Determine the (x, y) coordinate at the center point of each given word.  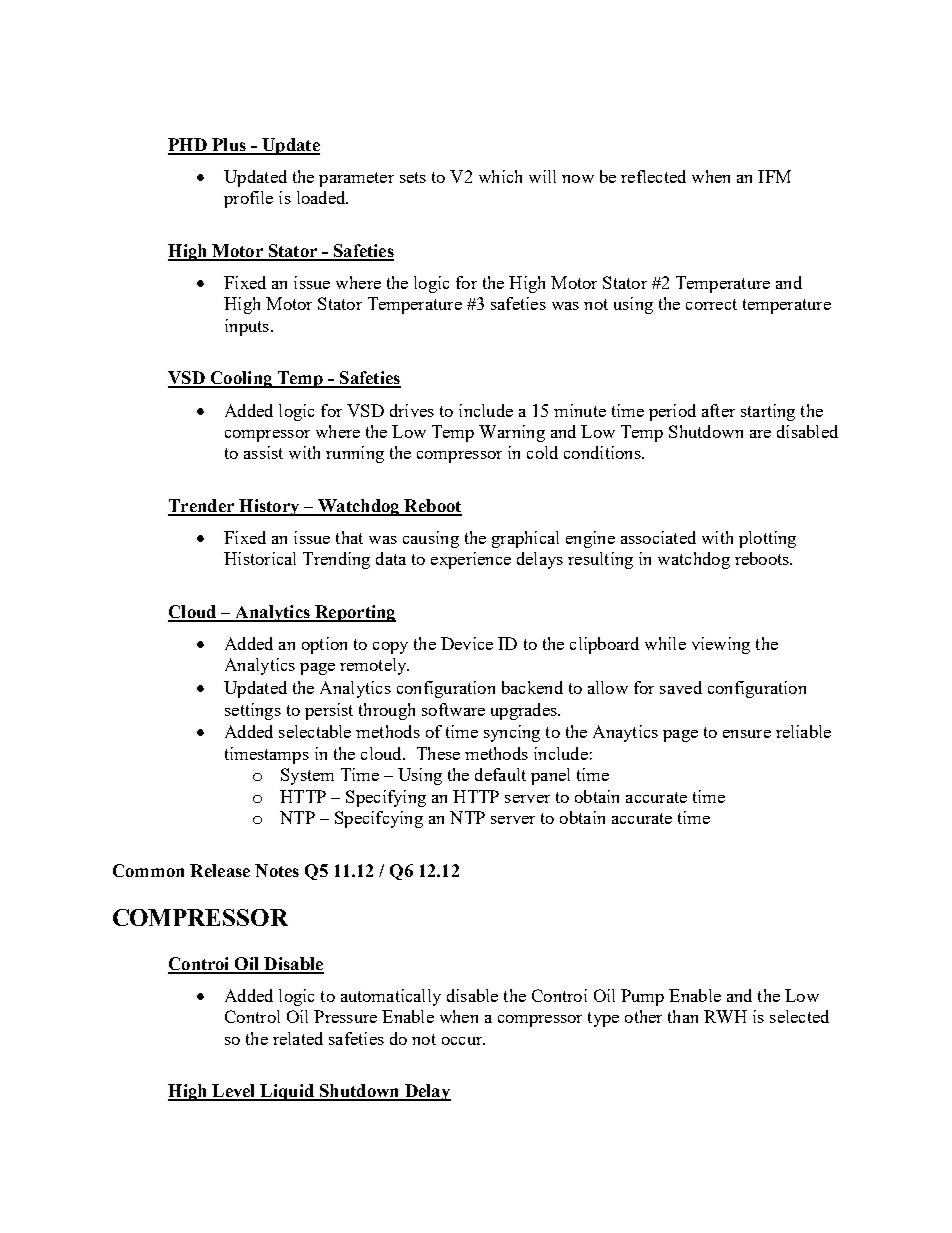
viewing (721, 645)
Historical (260, 558)
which (500, 176)
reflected (653, 176)
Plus (229, 146)
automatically (391, 997)
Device (467, 643)
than (683, 1016)
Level (234, 1092)
